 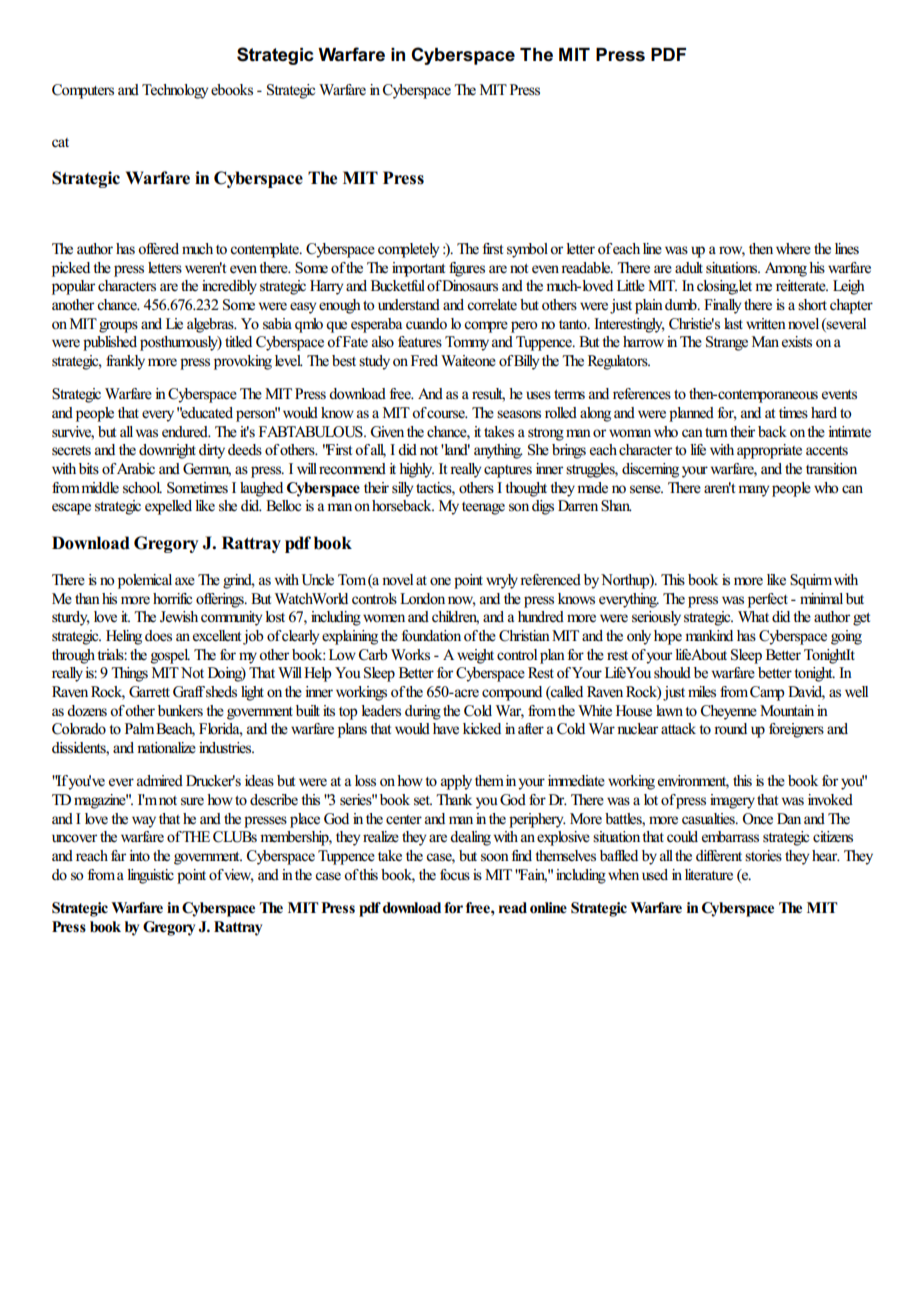 I want to click on exists, so click(x=797, y=342).
